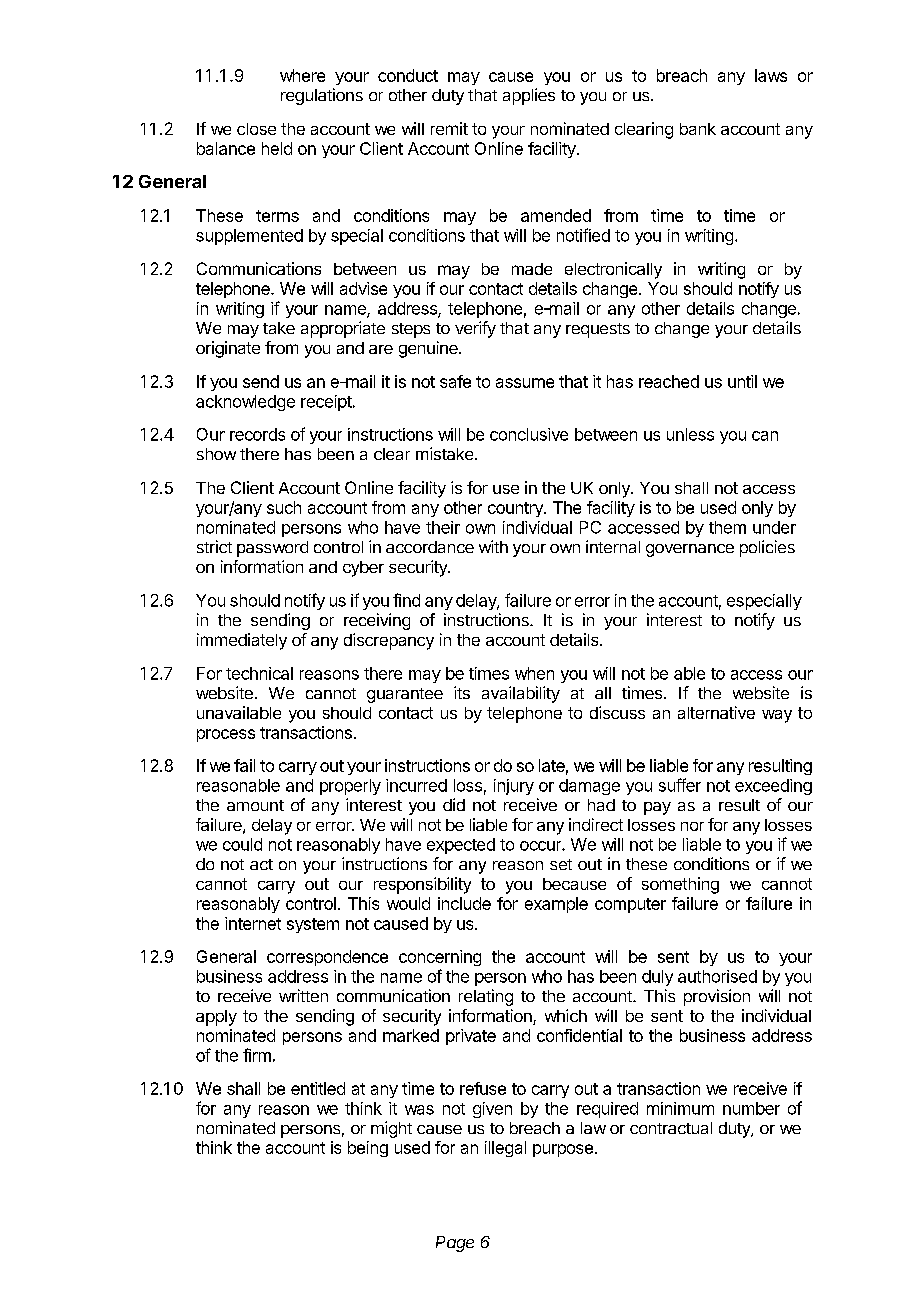  Describe the element at coordinates (455, 1244) in the screenshot. I see `Page` at that location.
